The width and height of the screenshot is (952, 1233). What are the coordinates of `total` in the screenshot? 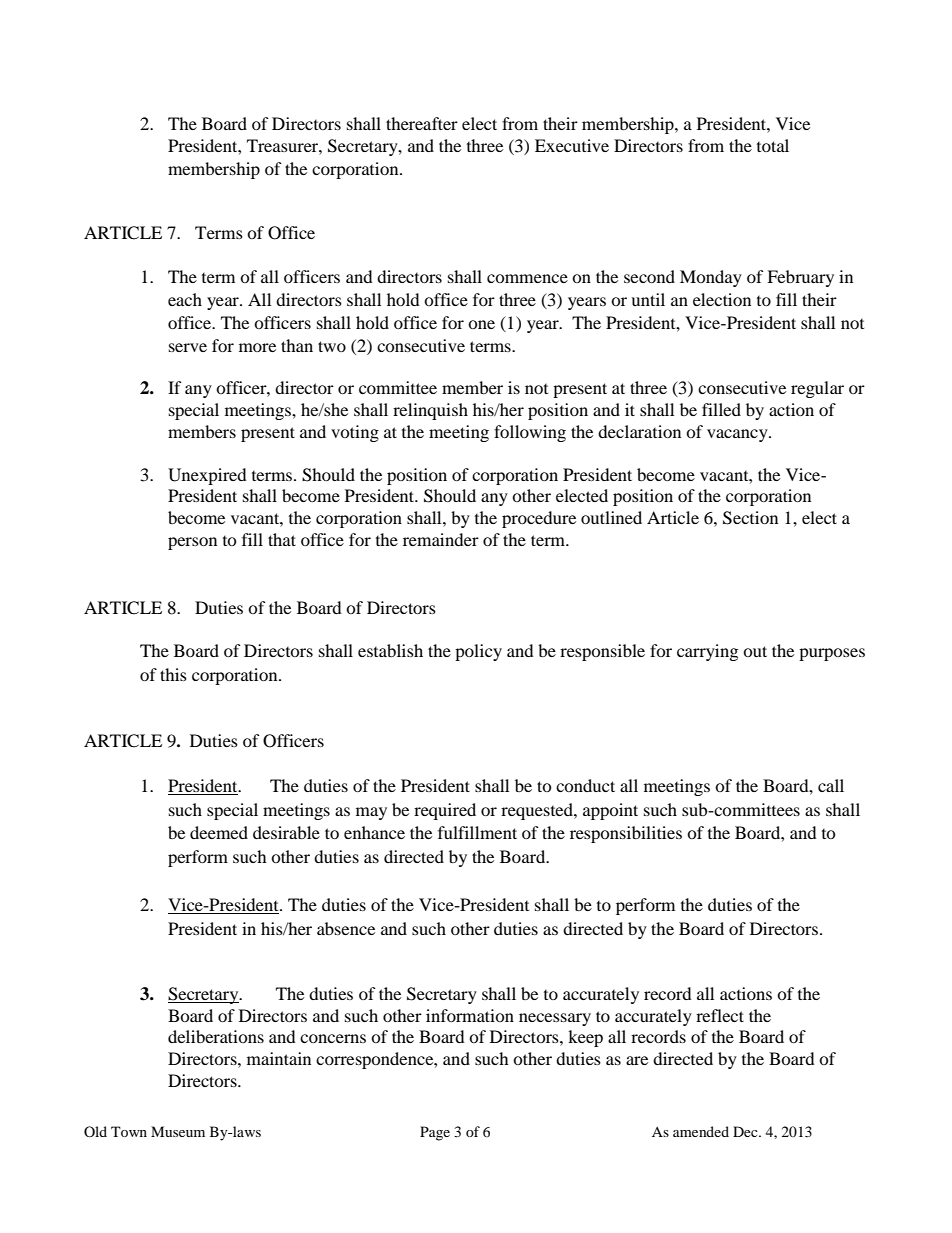 It's located at (773, 145).
